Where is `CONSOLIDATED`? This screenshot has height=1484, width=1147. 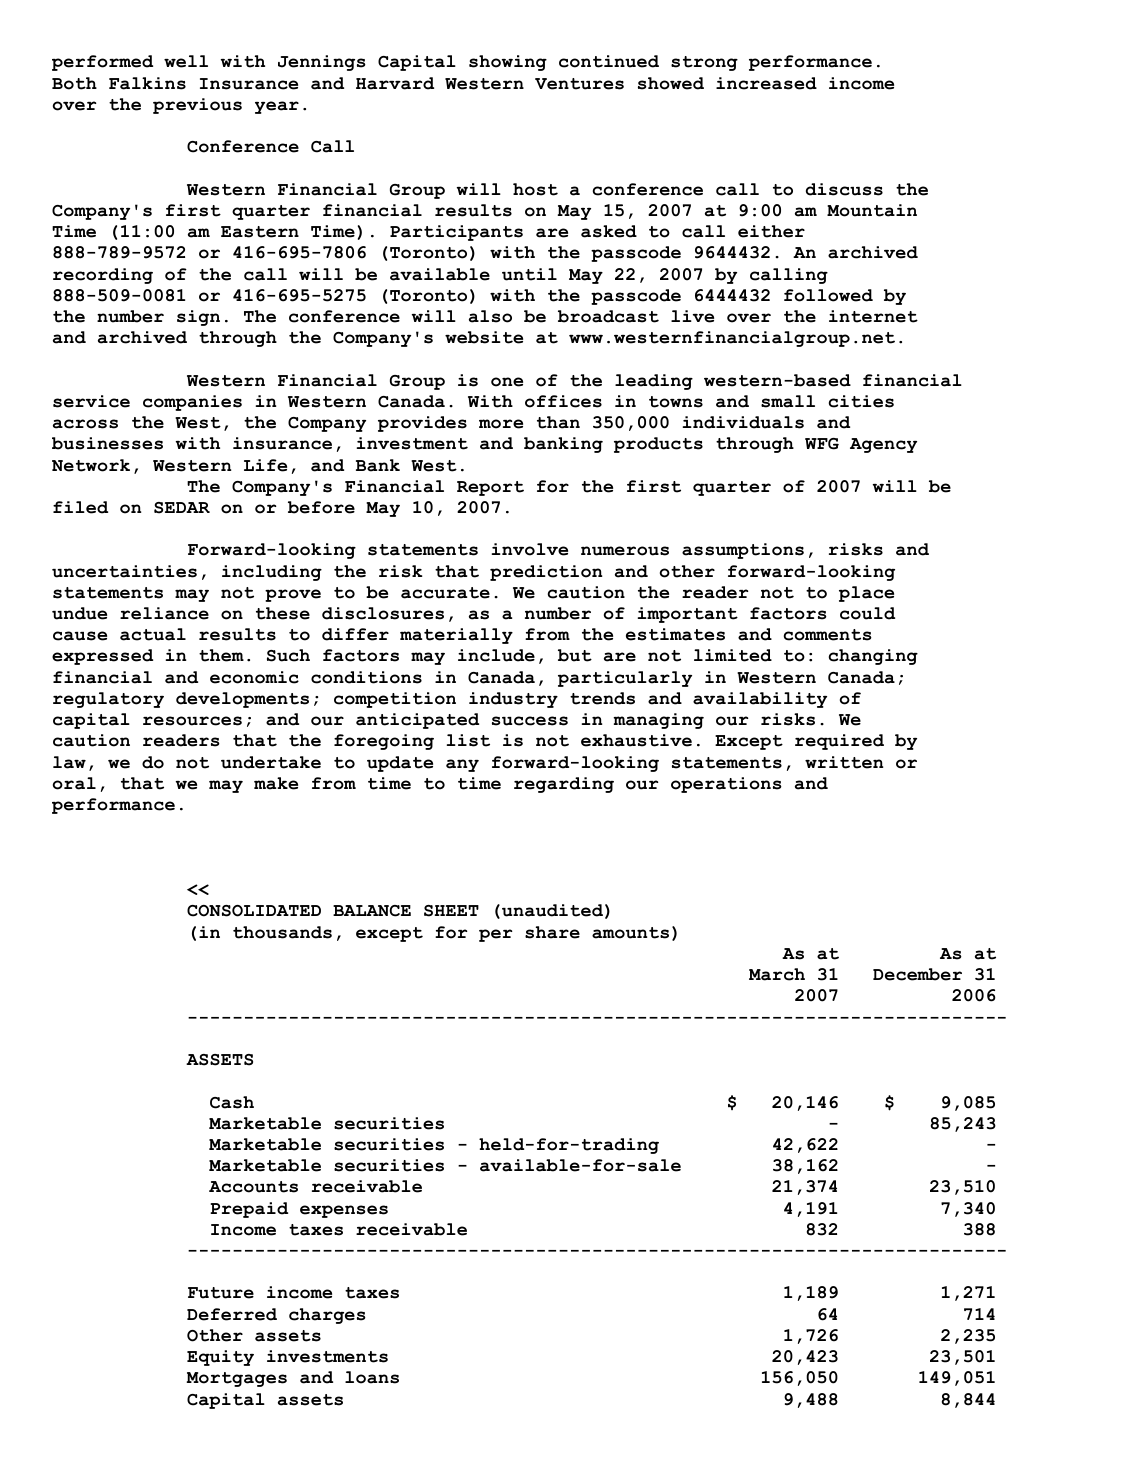
CONSOLIDATED is located at coordinates (254, 911).
